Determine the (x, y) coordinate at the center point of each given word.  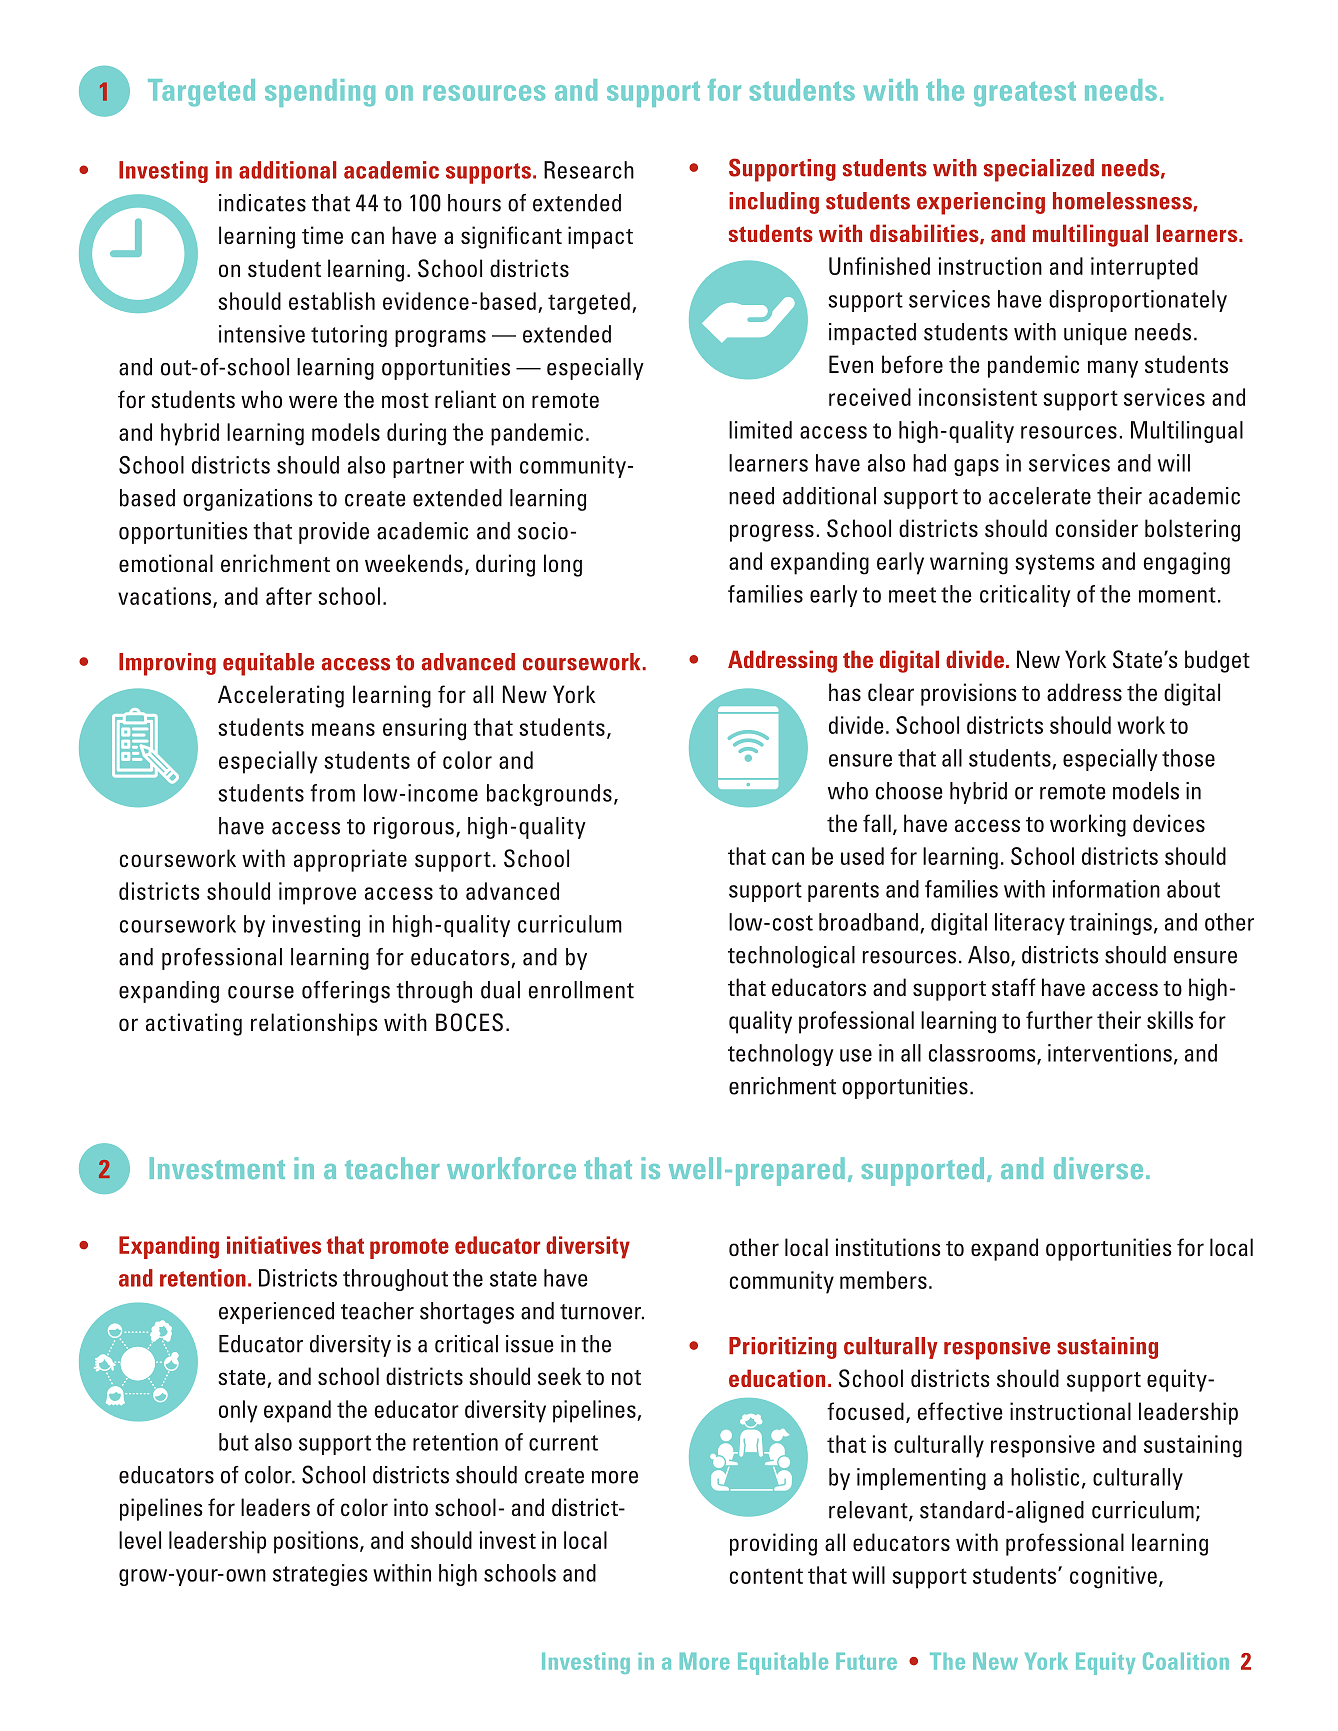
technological (791, 957)
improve (317, 893)
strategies (320, 1575)
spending (320, 93)
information (1106, 889)
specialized (1039, 170)
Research (589, 170)
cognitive (1113, 1577)
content (766, 1576)
